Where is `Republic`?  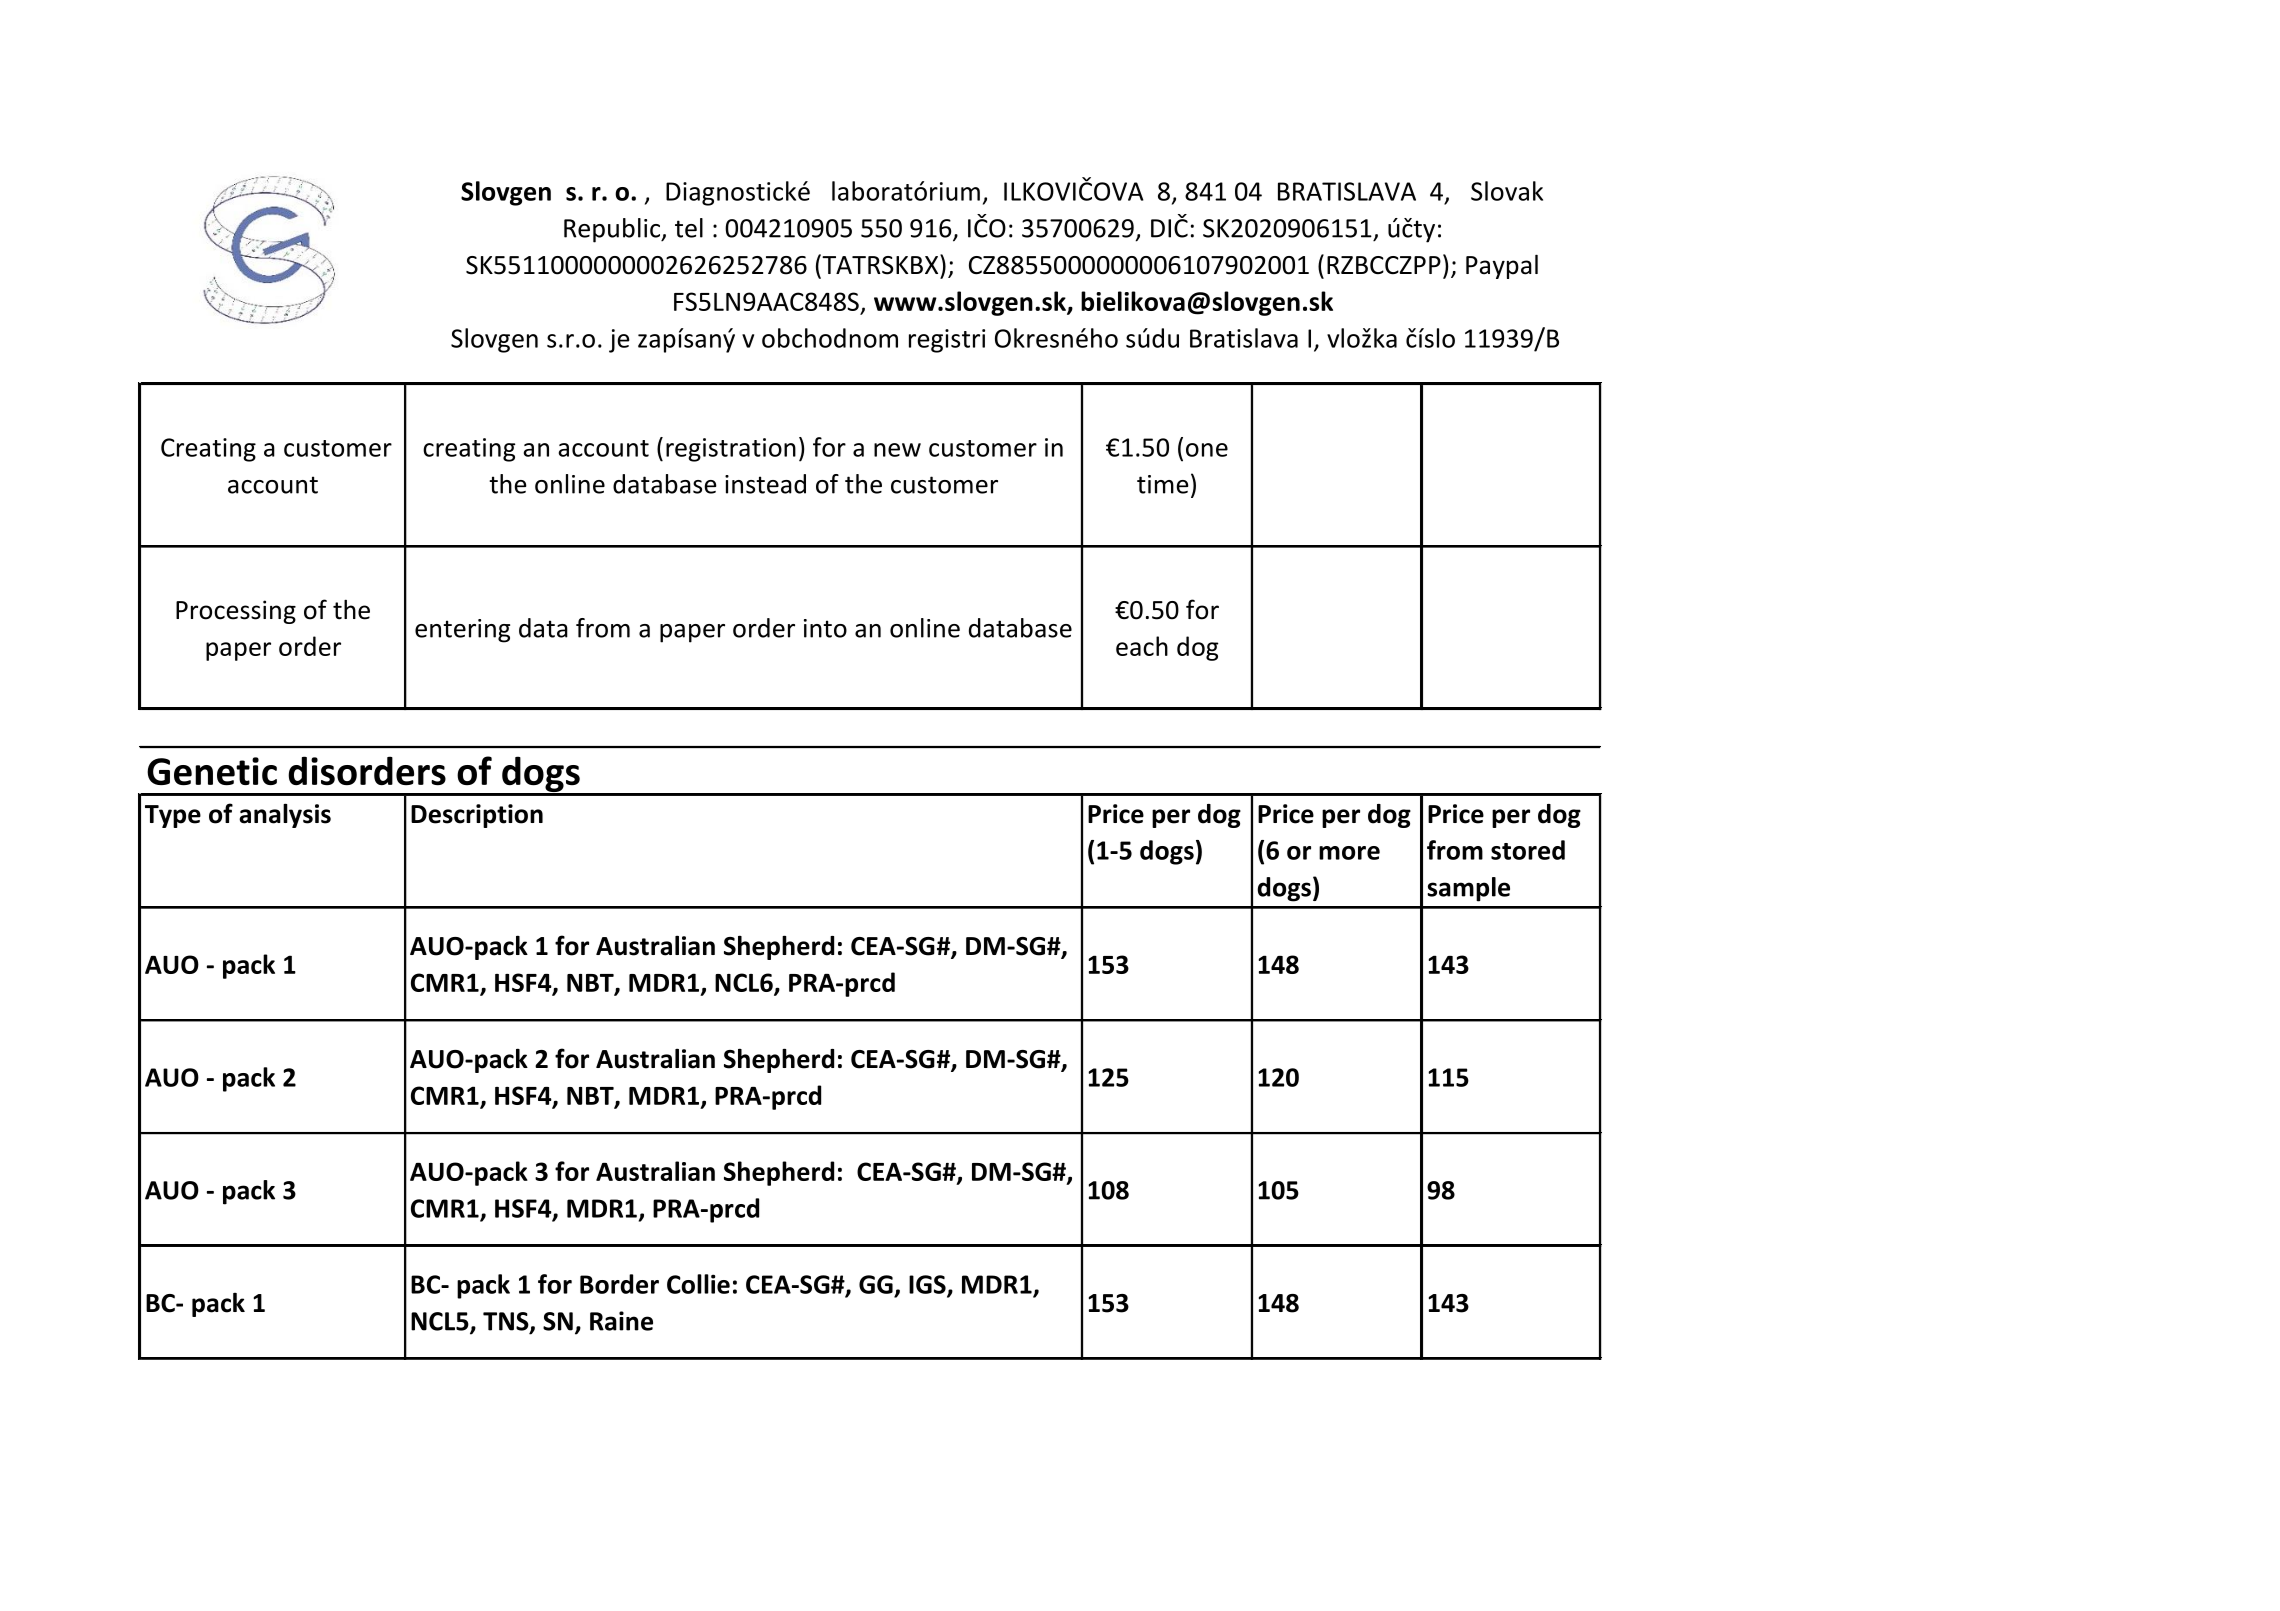 Republic is located at coordinates (613, 230).
